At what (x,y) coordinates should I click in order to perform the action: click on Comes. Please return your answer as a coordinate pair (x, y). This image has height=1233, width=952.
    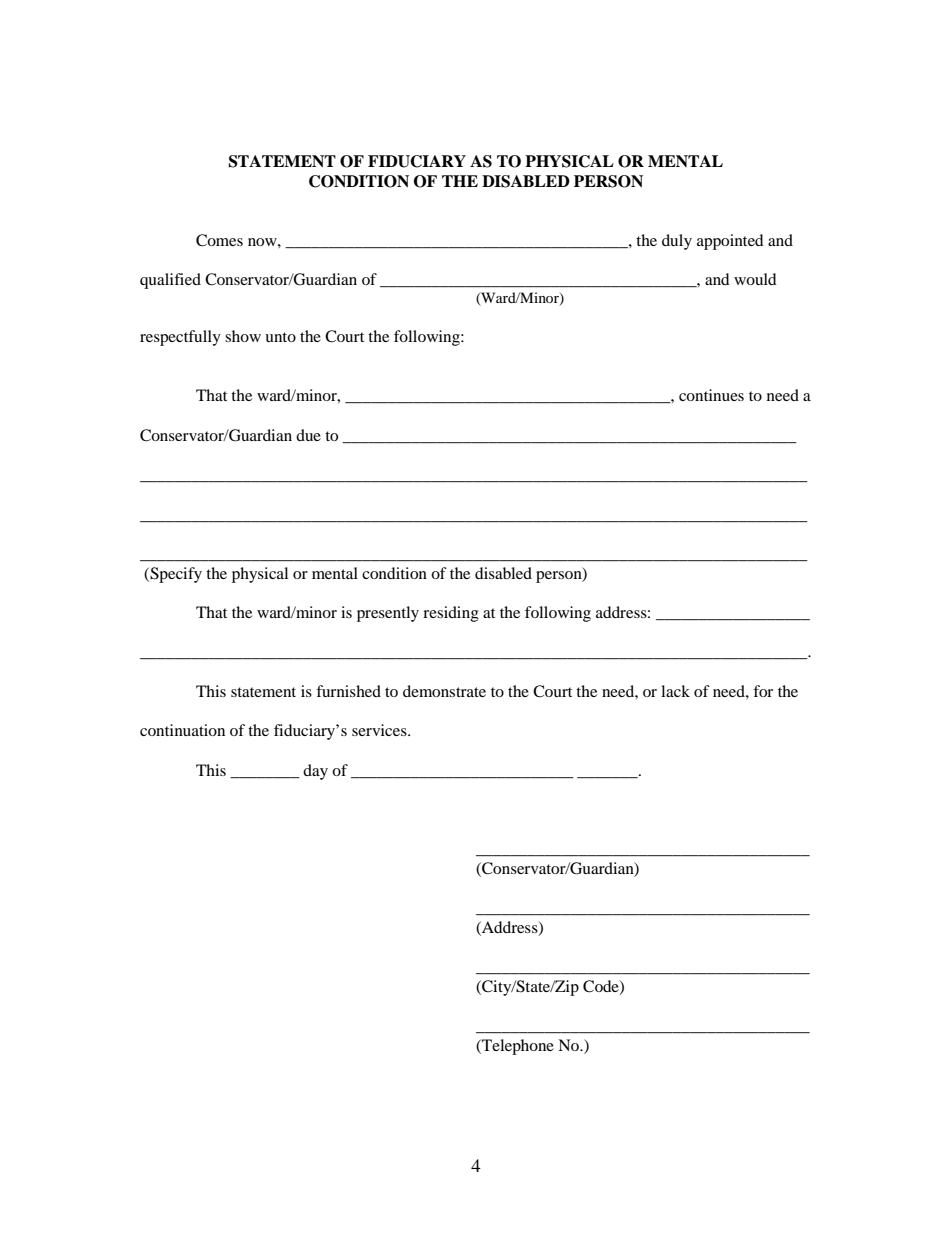
    Looking at the image, I should click on (219, 240).
